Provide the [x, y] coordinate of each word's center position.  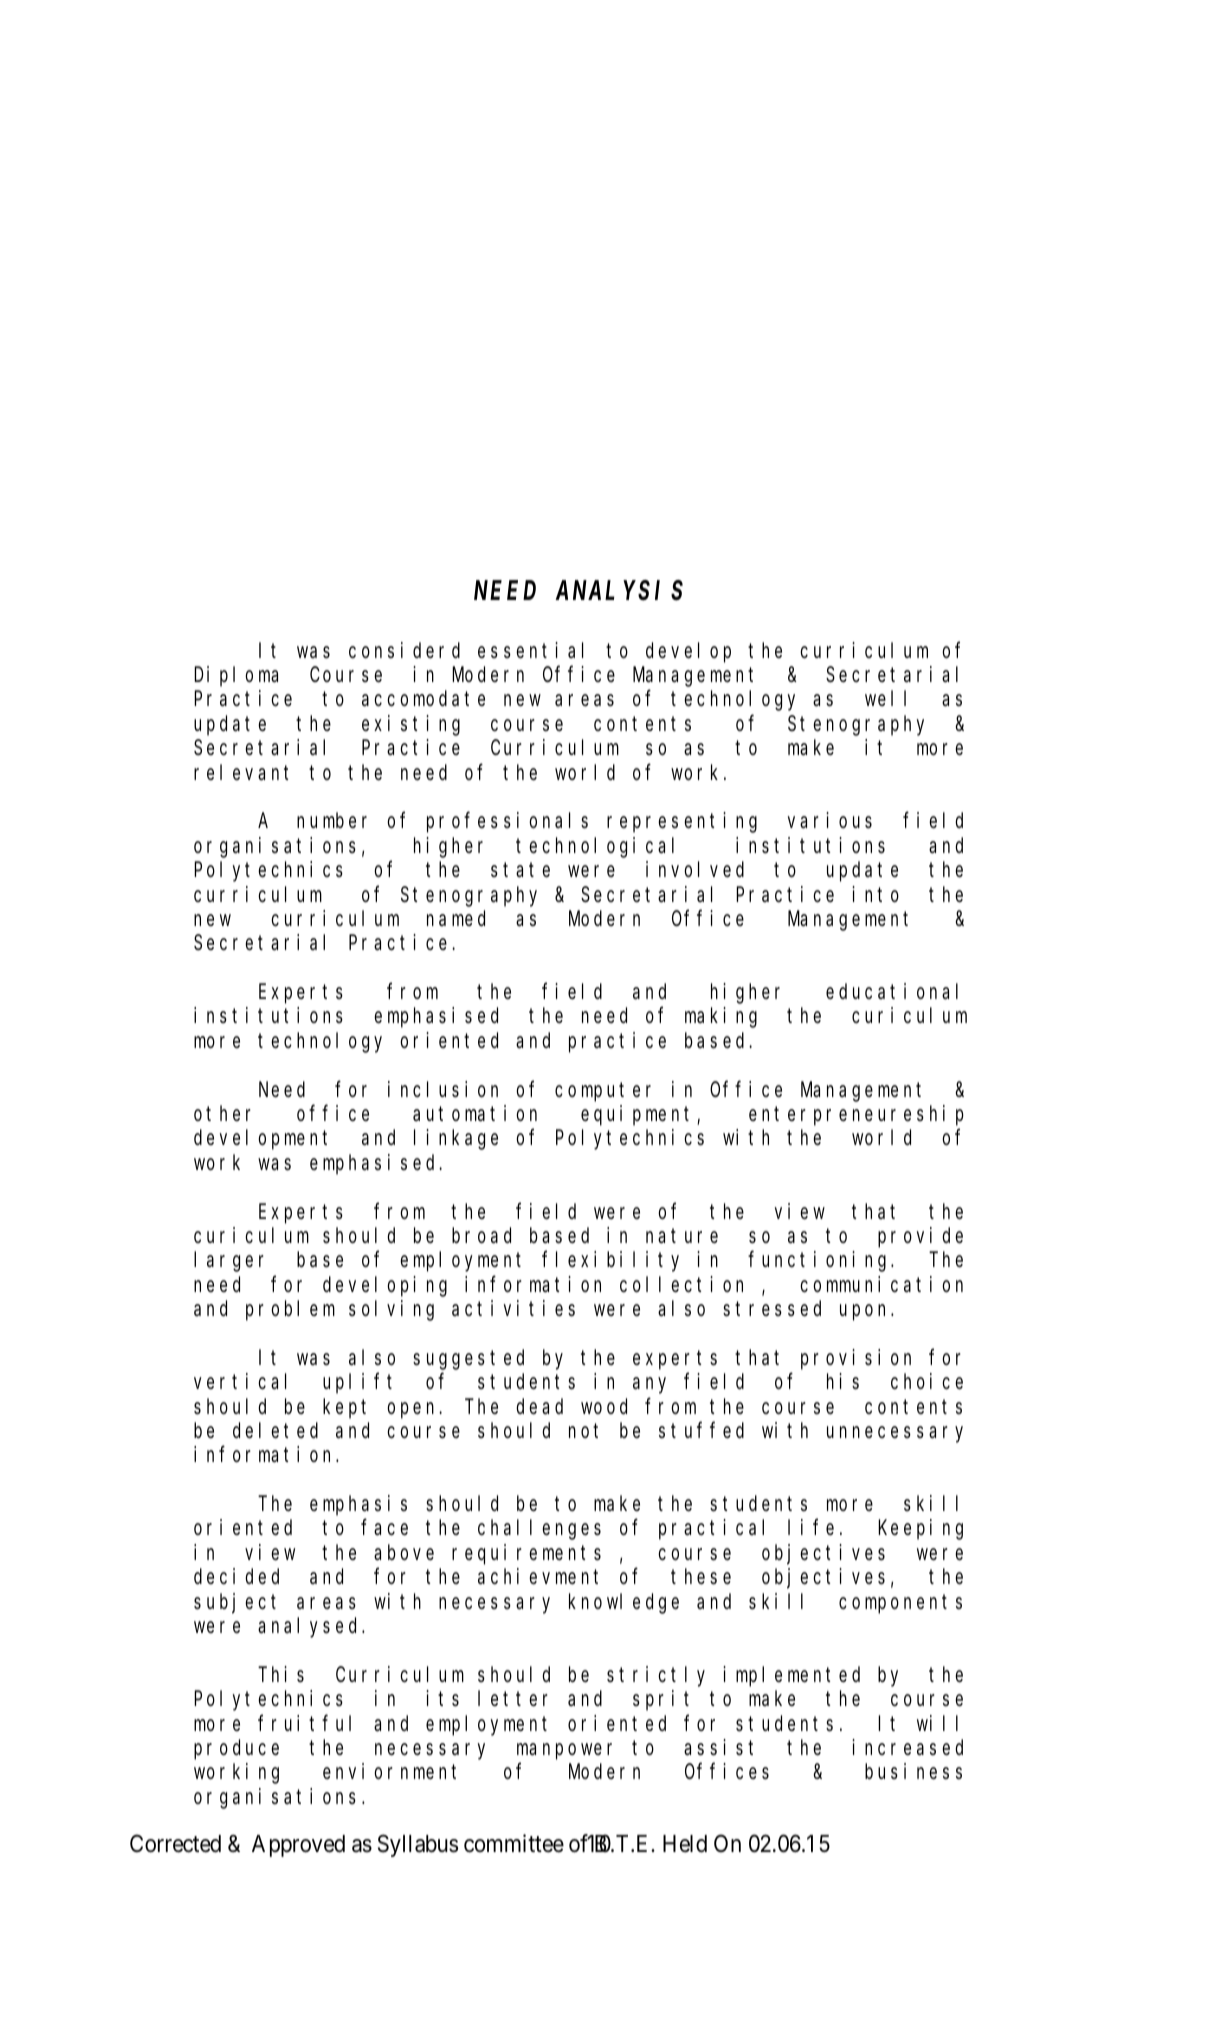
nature [682, 1236]
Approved [298, 1846]
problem [290, 1310]
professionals [507, 822]
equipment [639, 1115]
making [721, 1017]
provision [856, 1359]
